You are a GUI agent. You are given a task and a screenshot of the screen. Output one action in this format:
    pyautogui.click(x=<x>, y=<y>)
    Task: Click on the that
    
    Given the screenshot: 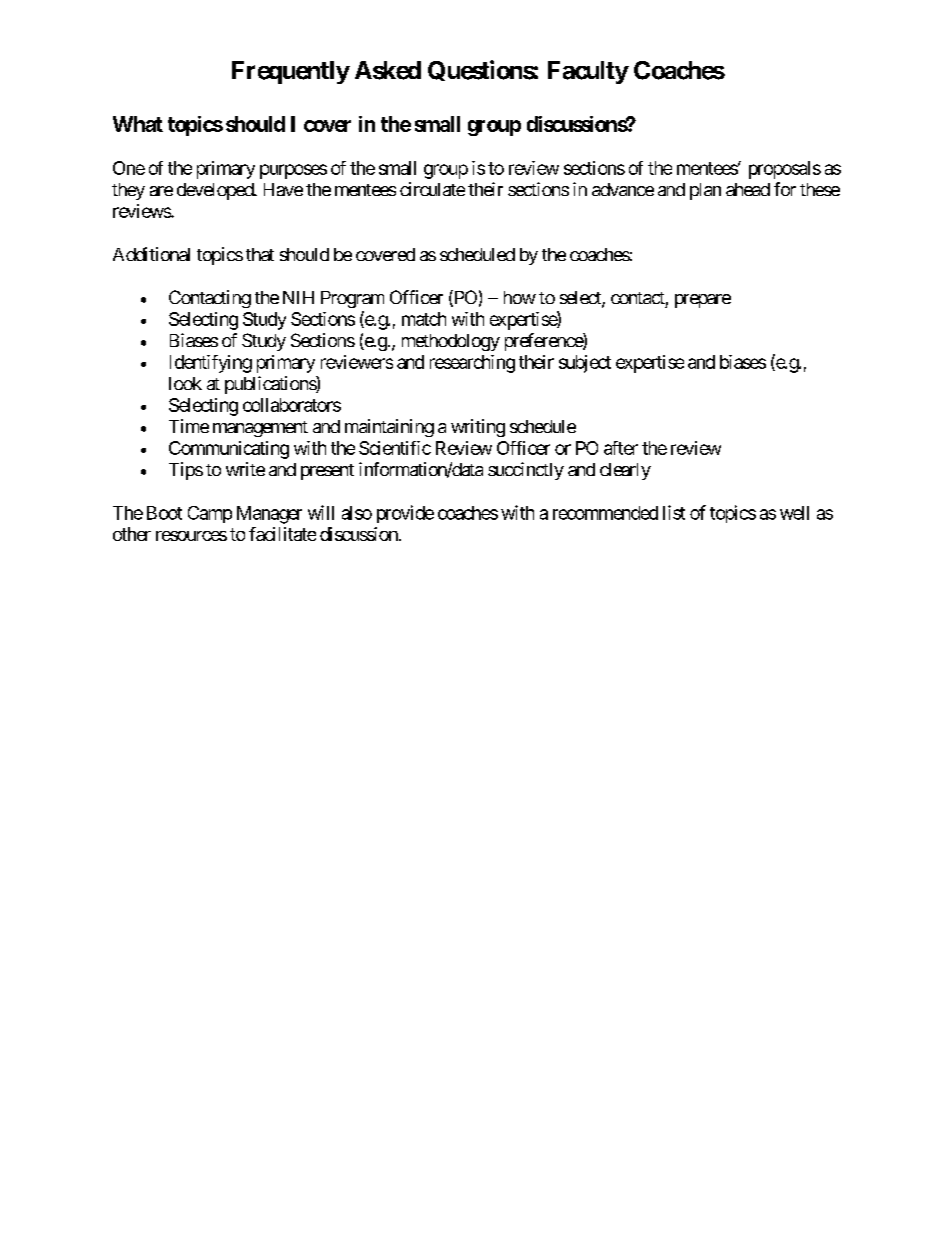 What is the action you would take?
    pyautogui.click(x=260, y=254)
